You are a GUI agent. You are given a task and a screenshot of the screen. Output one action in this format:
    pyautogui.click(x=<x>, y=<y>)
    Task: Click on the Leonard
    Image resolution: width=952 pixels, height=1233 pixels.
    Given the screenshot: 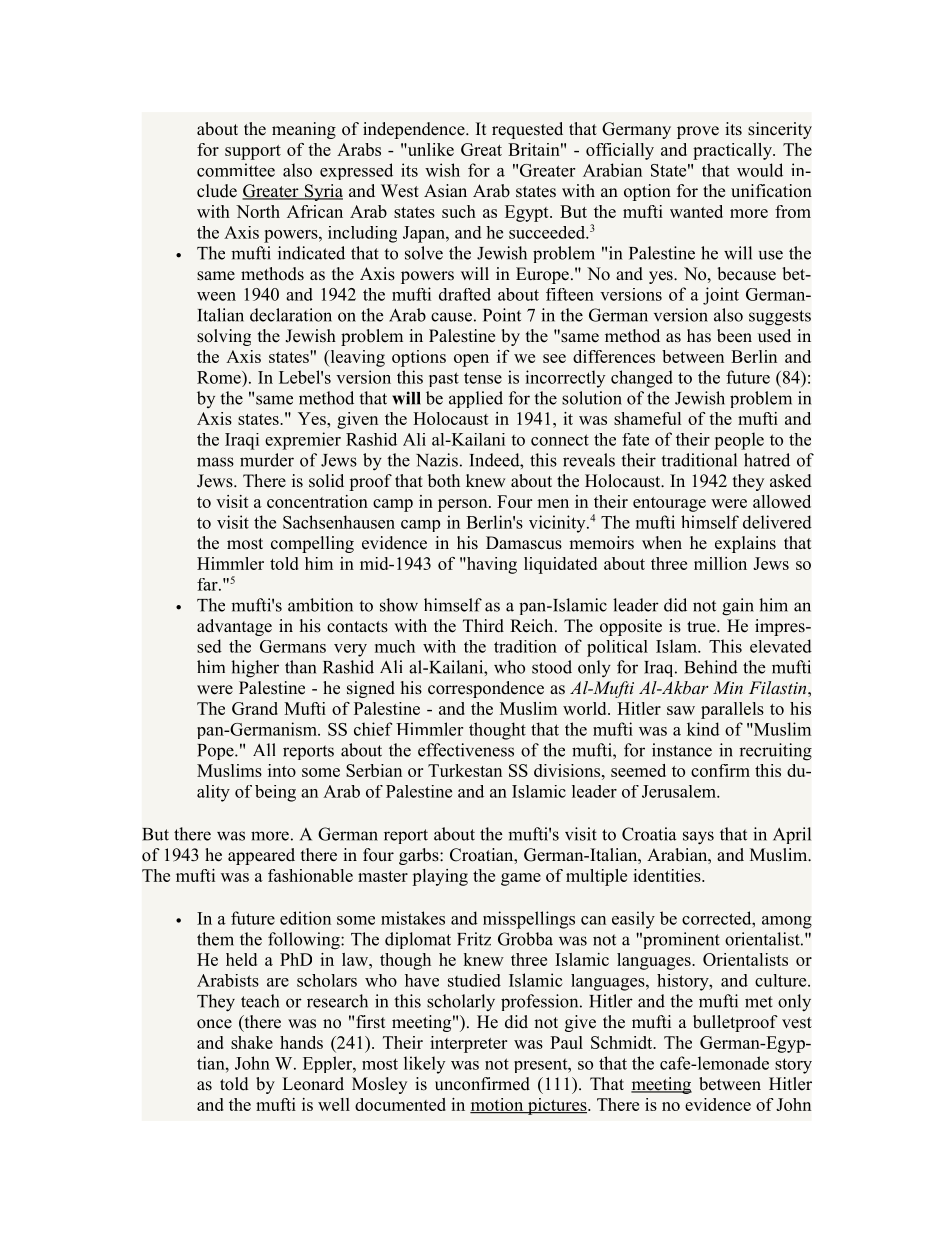 What is the action you would take?
    pyautogui.click(x=313, y=1084)
